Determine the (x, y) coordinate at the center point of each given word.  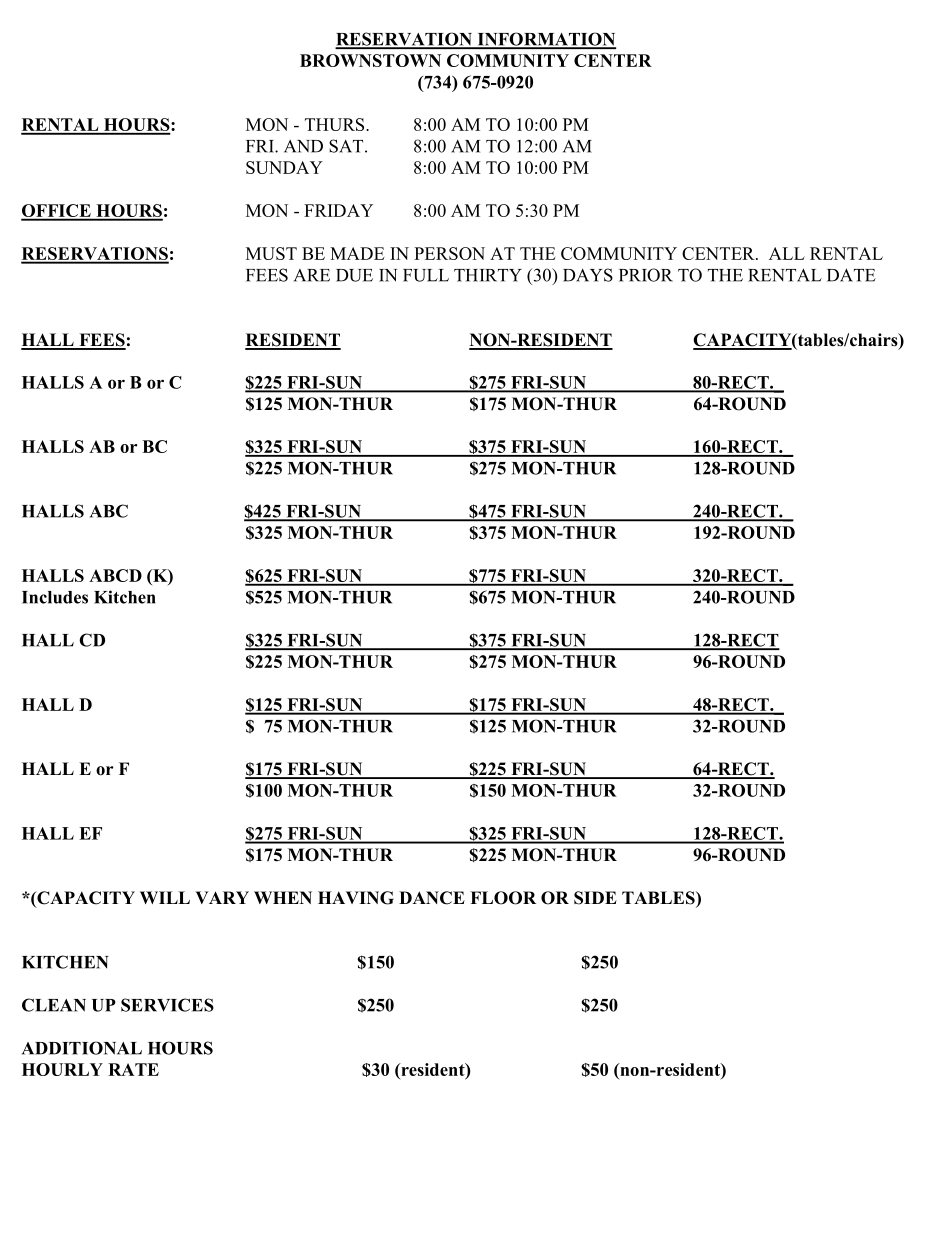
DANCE (432, 898)
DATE (851, 275)
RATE (133, 1069)
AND (303, 146)
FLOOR (503, 898)
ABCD (115, 575)
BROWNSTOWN (370, 60)
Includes (55, 597)
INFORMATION (545, 40)
